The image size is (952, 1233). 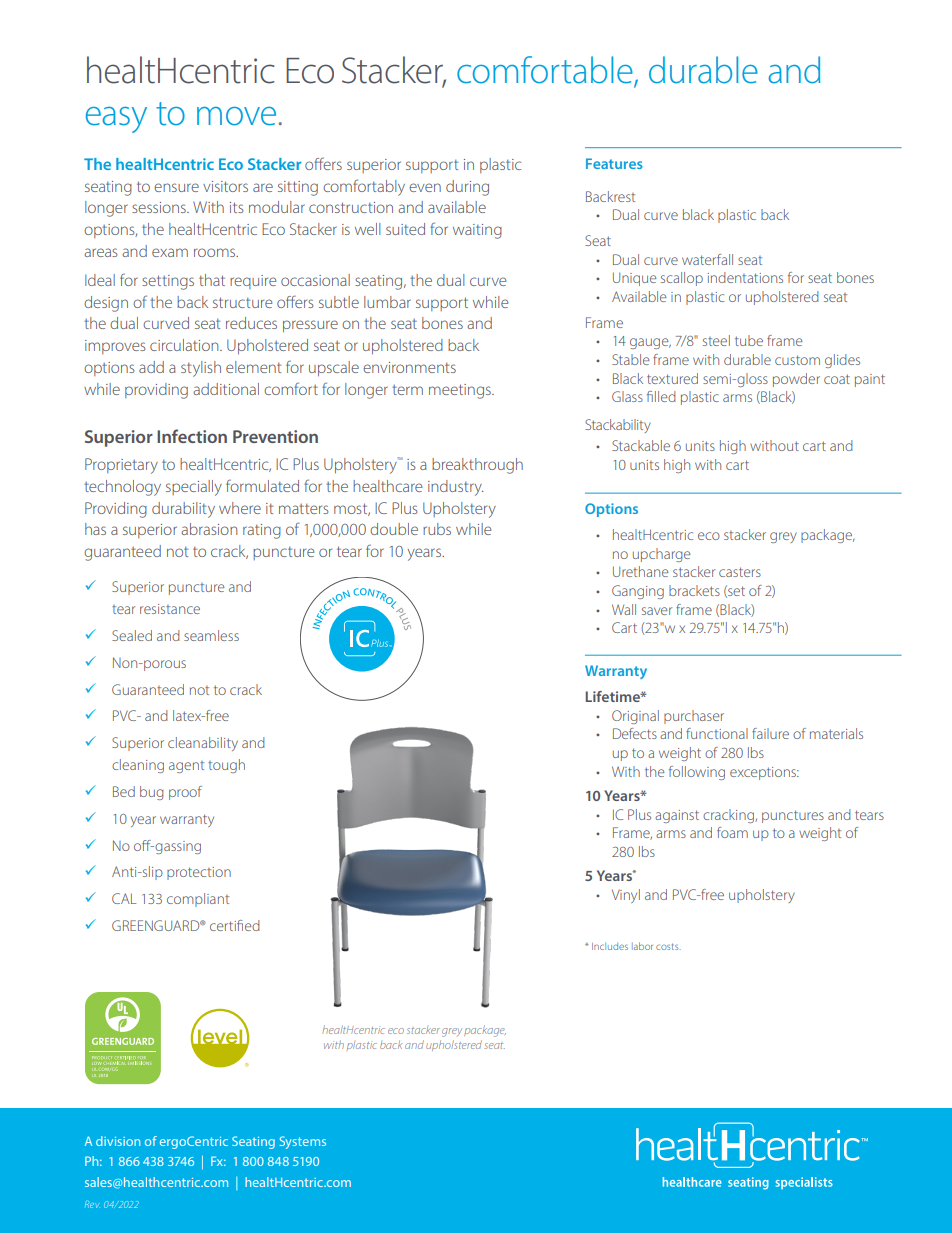 What do you see at coordinates (614, 163) in the screenshot?
I see `Features` at bounding box center [614, 163].
